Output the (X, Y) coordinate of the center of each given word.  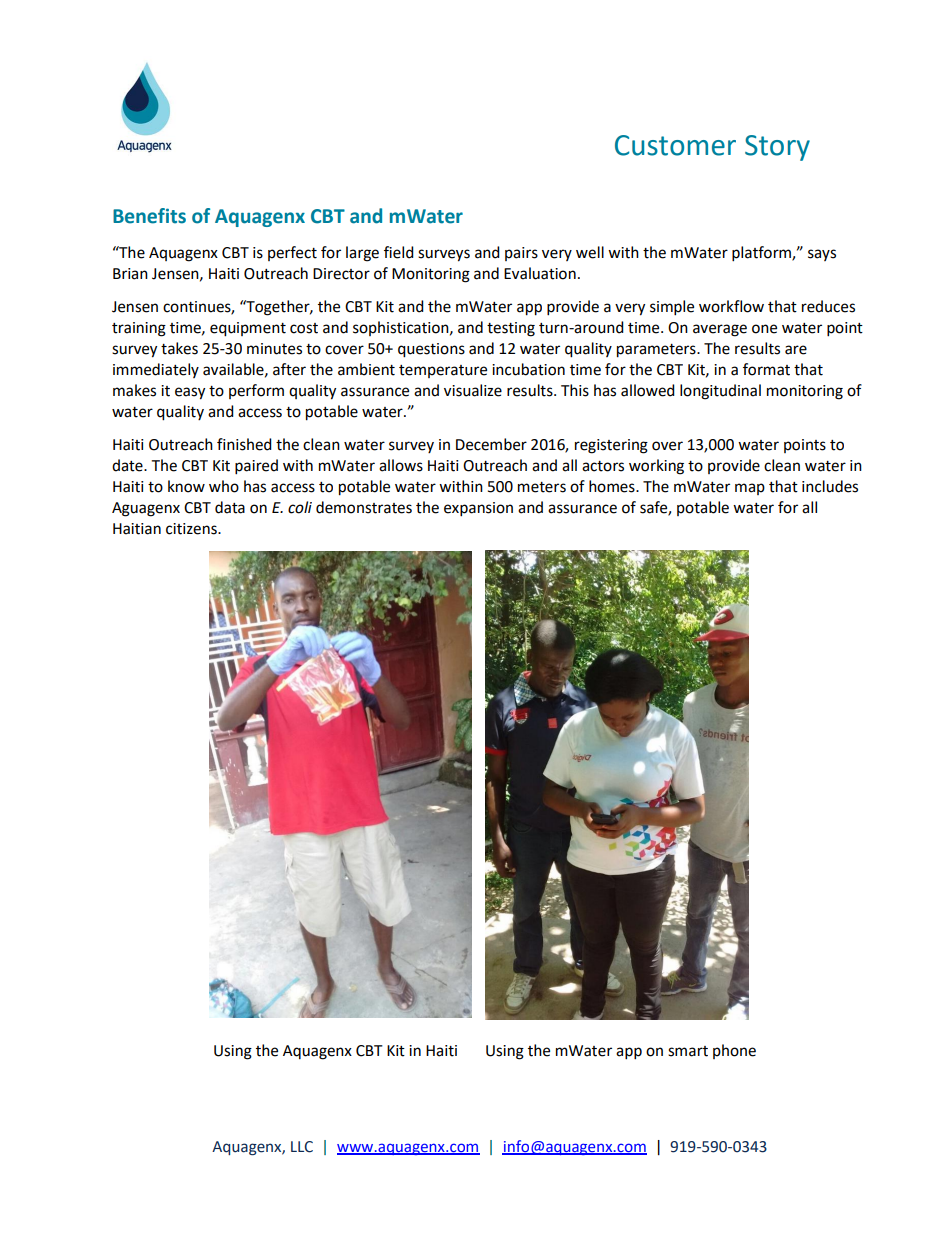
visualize (473, 390)
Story (777, 148)
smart (688, 1051)
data (230, 507)
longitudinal (720, 392)
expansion (478, 509)
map (750, 489)
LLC (302, 1147)
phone (734, 1051)
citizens (192, 529)
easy (190, 393)
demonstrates (364, 507)
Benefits (149, 216)
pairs (521, 254)
